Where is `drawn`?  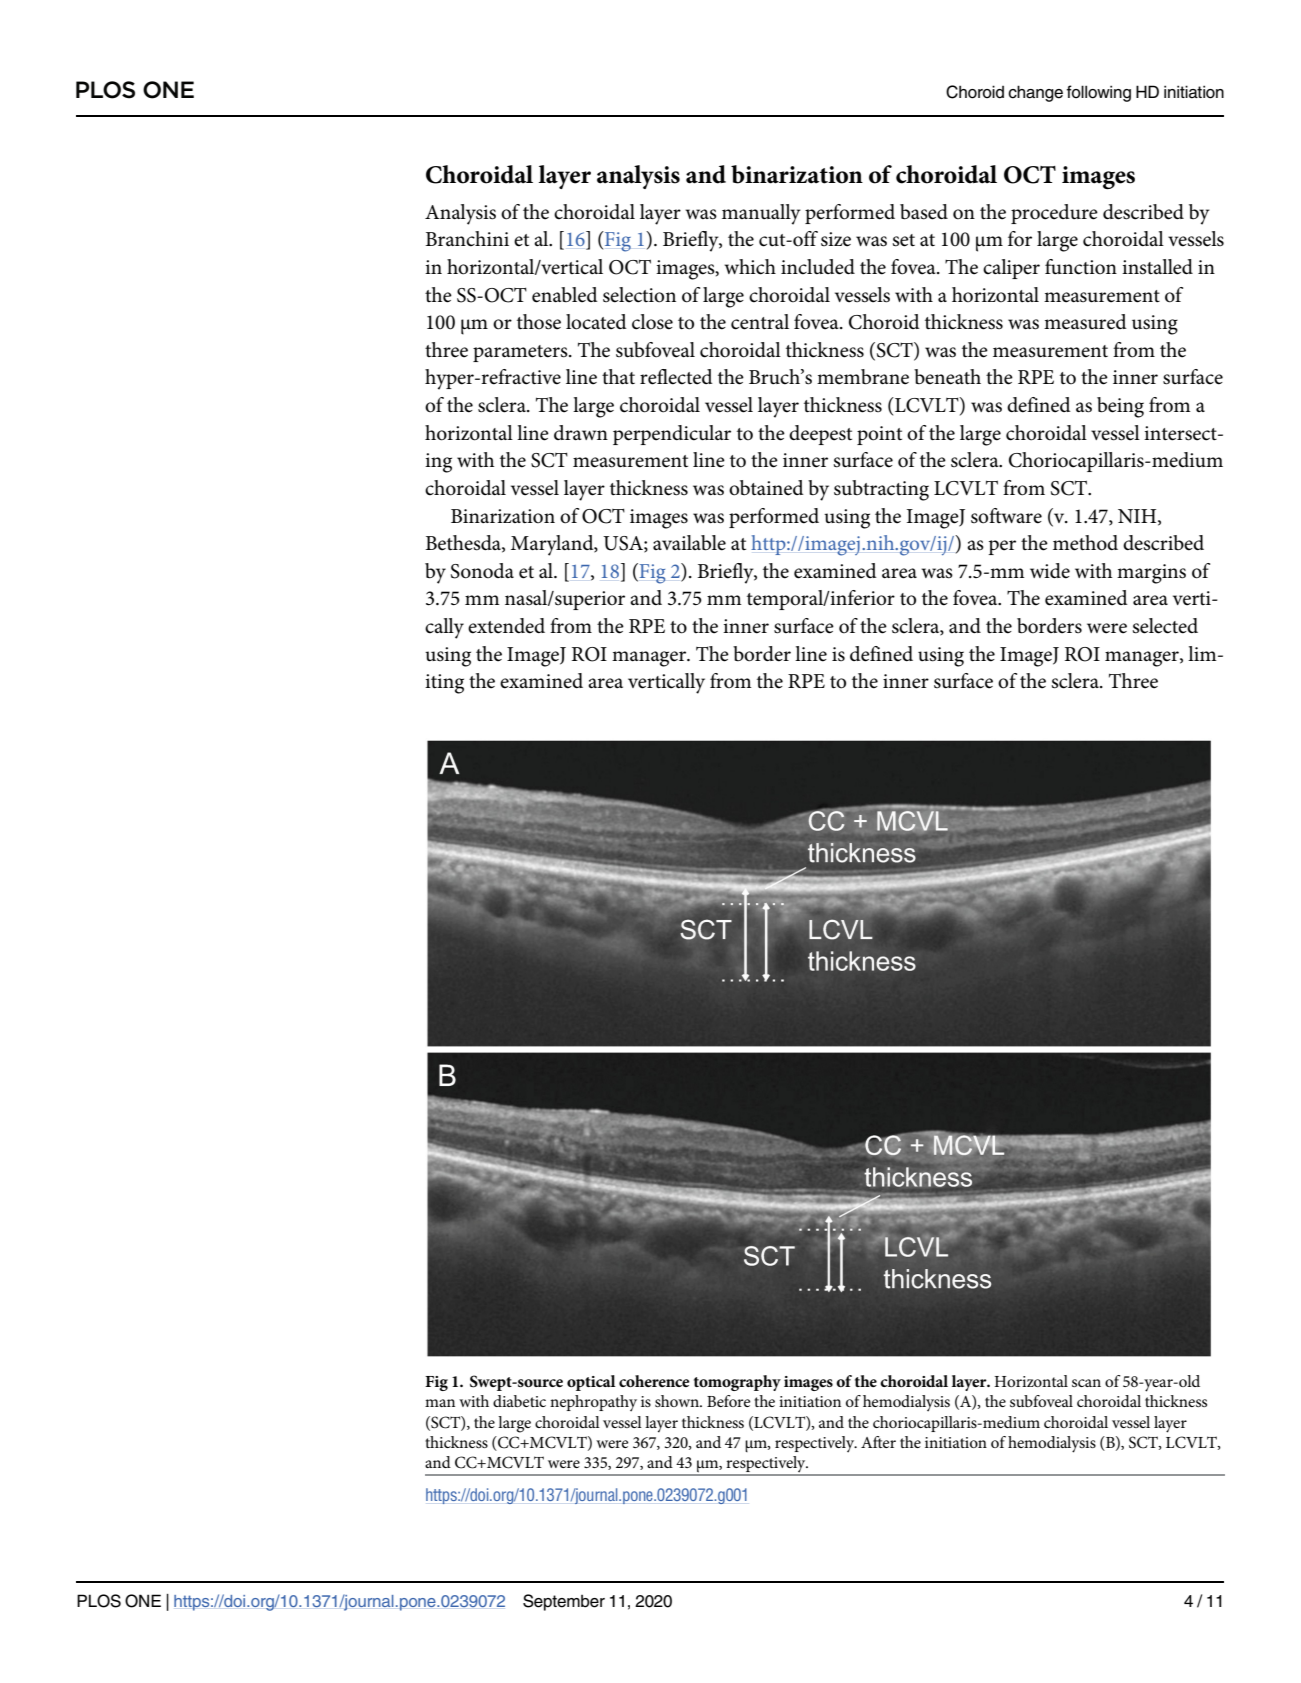 drawn is located at coordinates (581, 432).
